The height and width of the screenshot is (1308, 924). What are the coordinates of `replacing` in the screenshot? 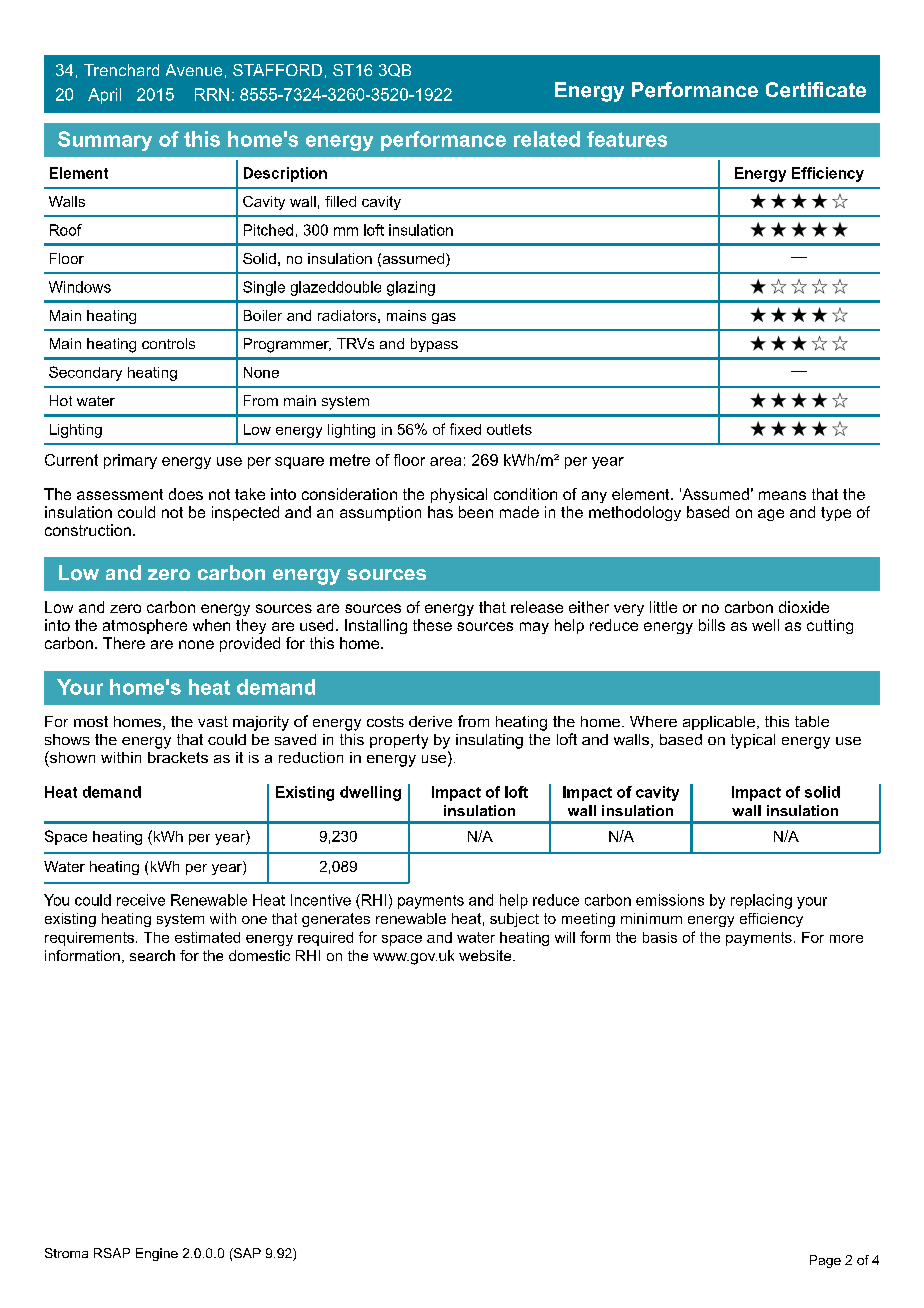 It's located at (761, 901).
